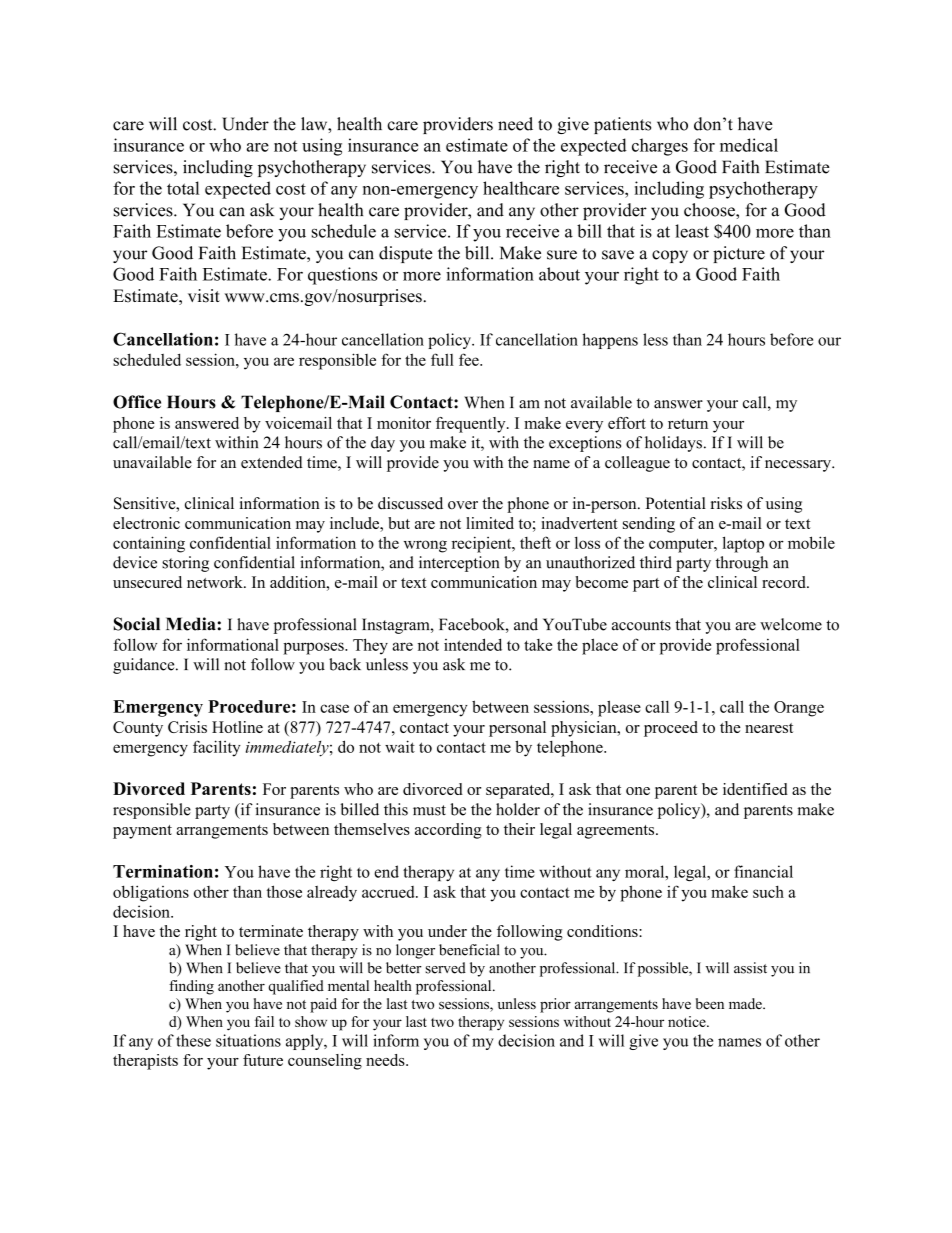  I want to click on total, so click(183, 188).
